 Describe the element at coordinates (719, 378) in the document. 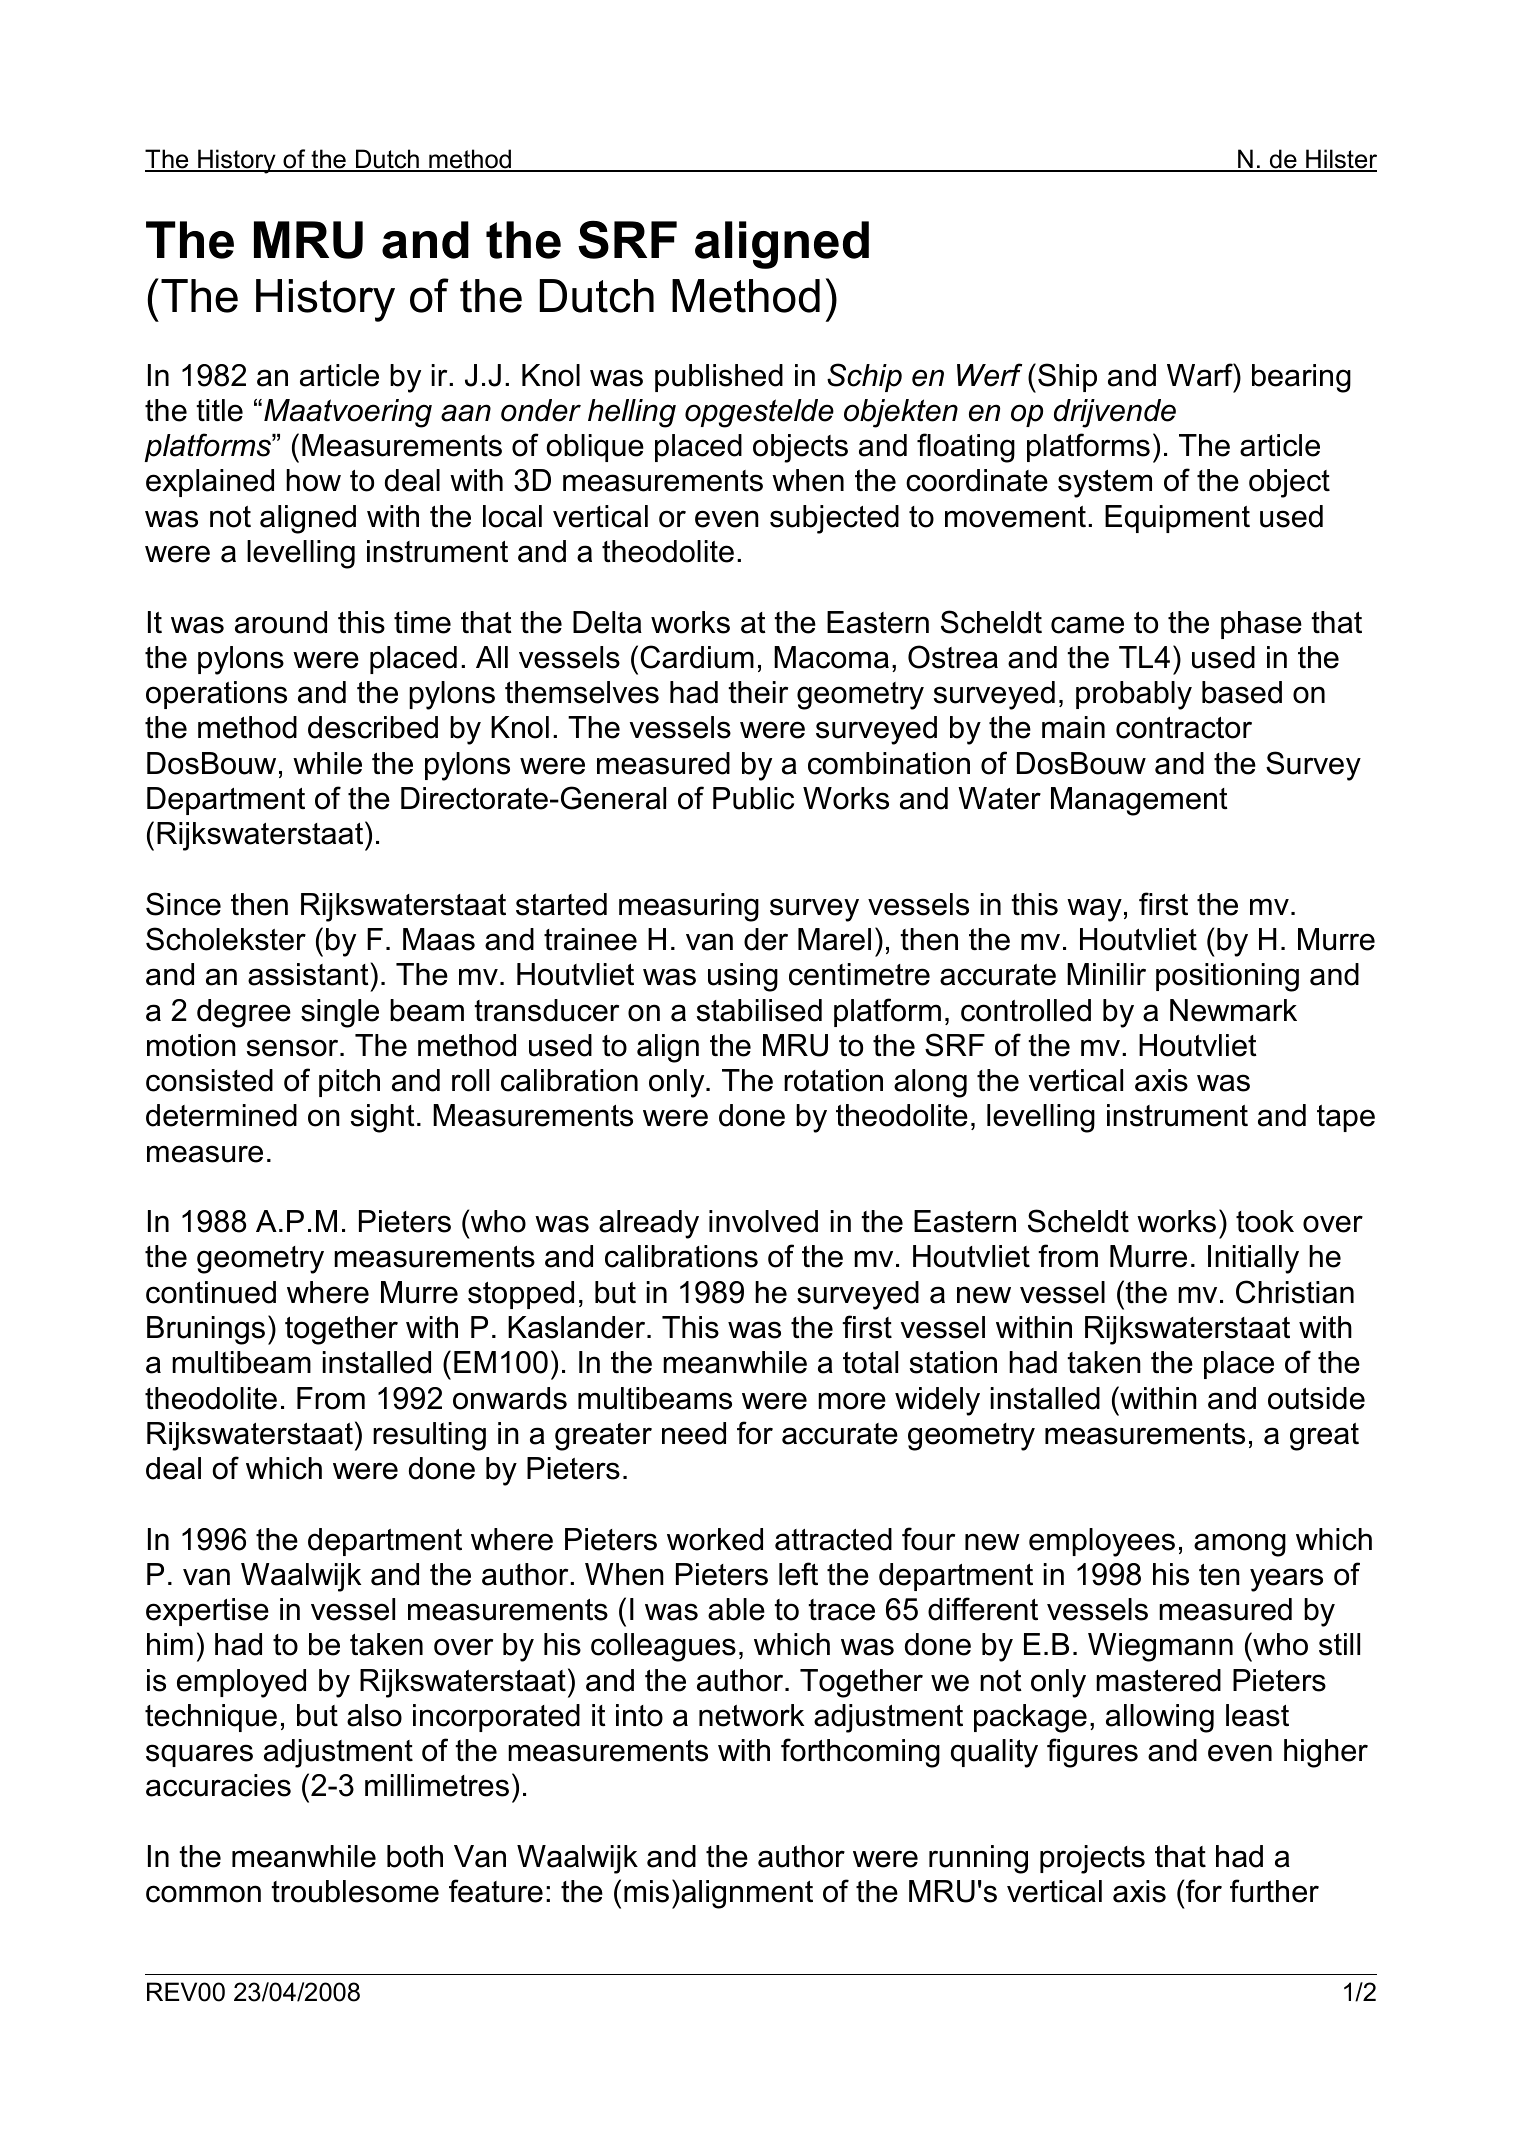

I see `published` at that location.
